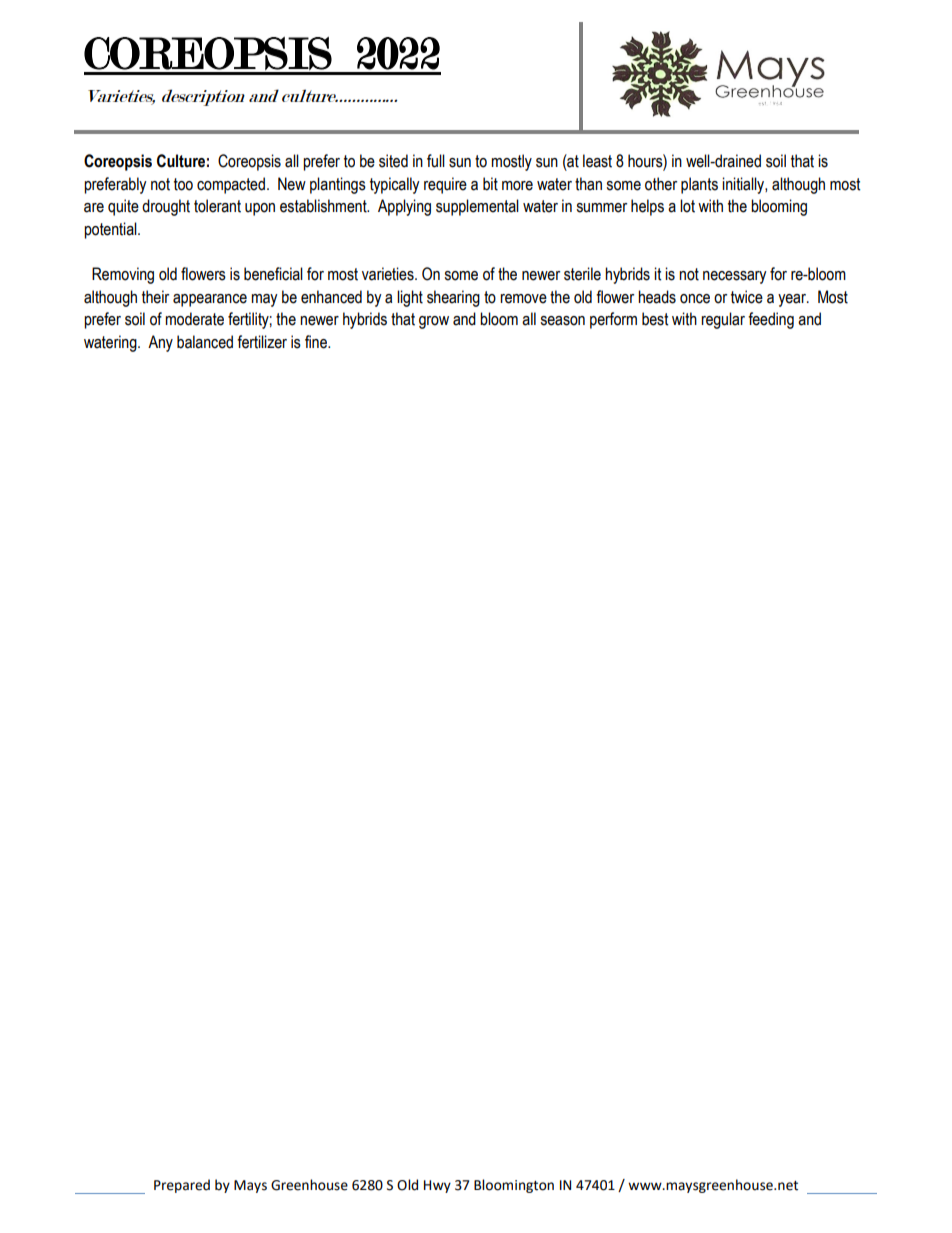 This screenshot has width=952, height=1233. What do you see at coordinates (182, 1186) in the screenshot?
I see `Prepared` at bounding box center [182, 1186].
